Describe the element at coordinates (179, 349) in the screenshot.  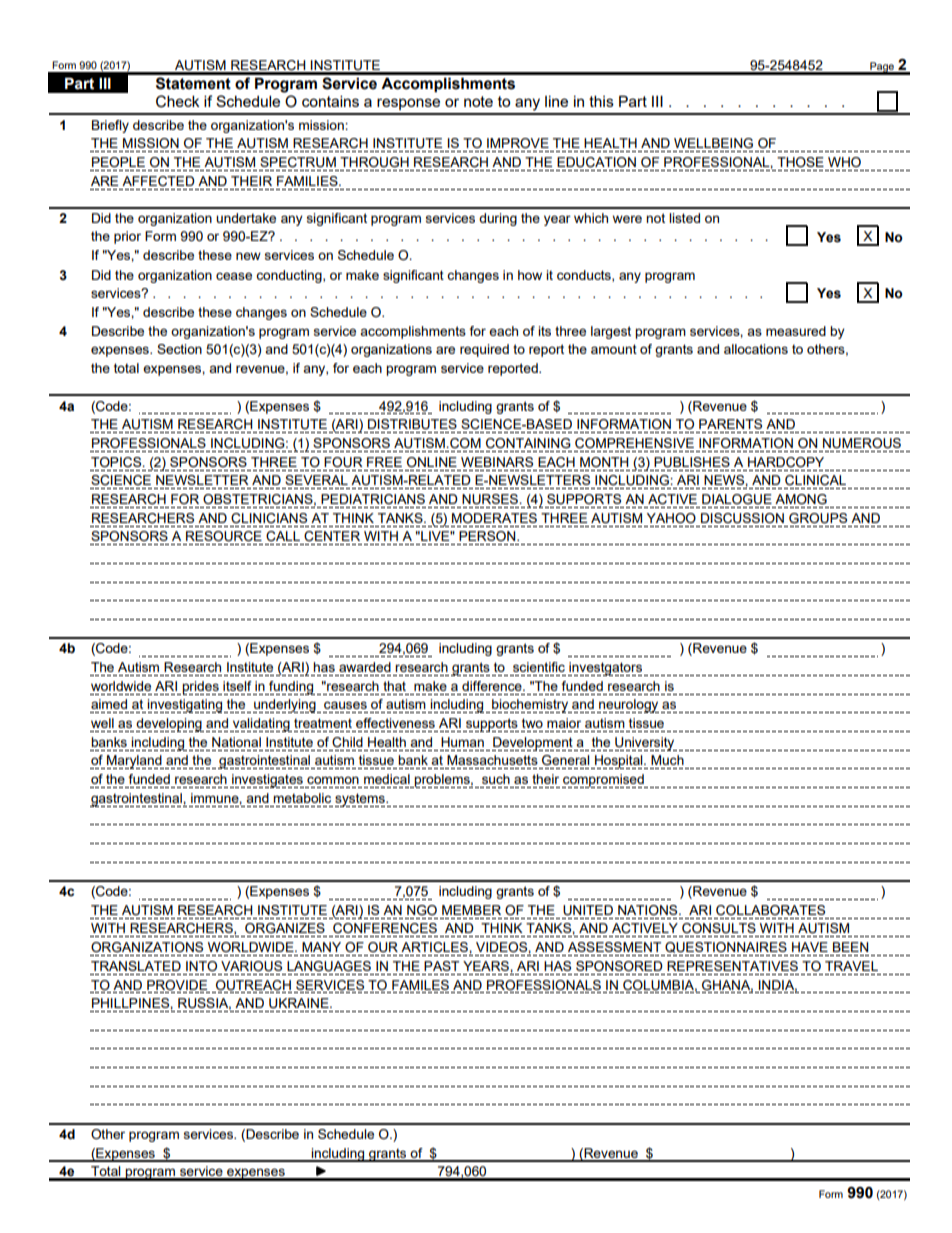
I see `Section` at that location.
